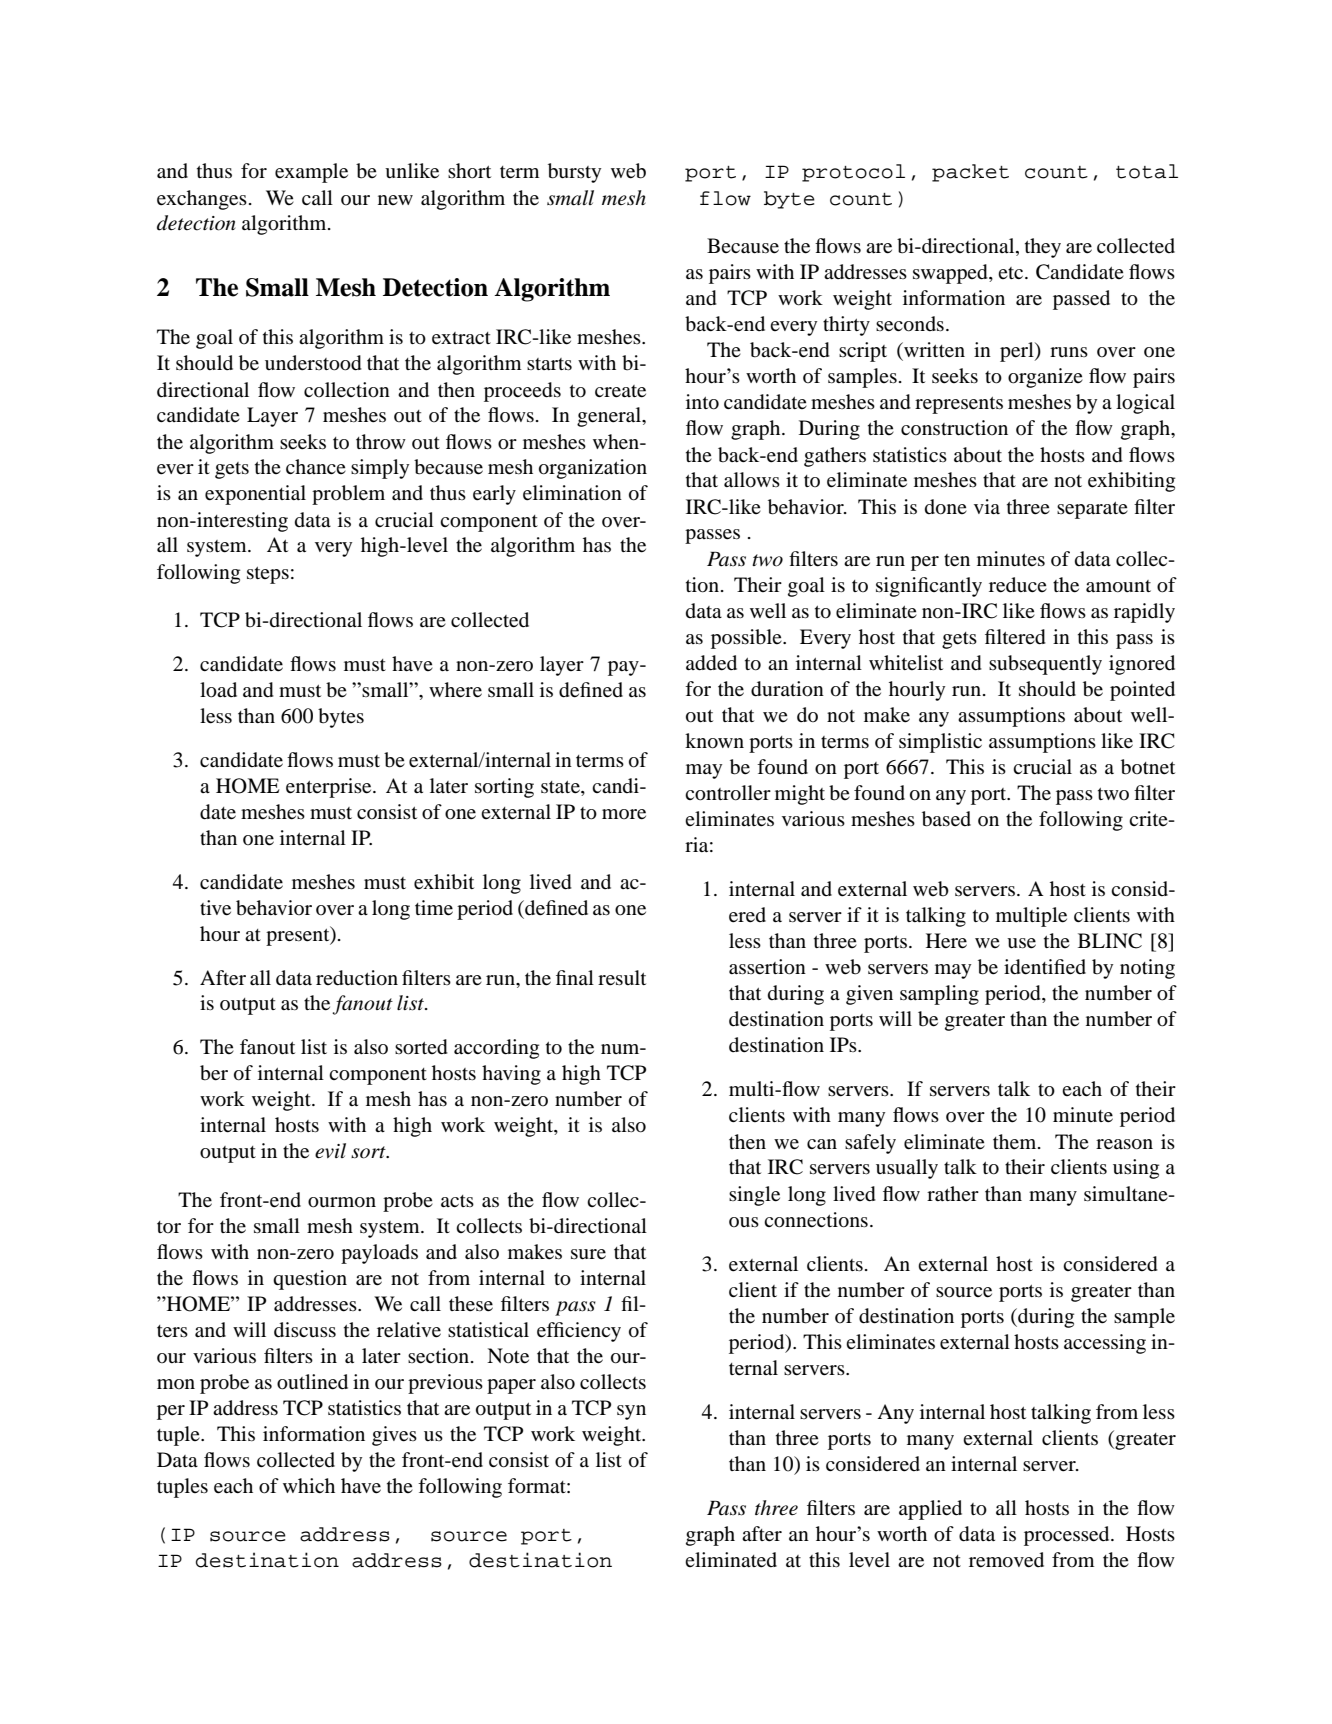  What do you see at coordinates (348, 495) in the screenshot?
I see `problem` at bounding box center [348, 495].
